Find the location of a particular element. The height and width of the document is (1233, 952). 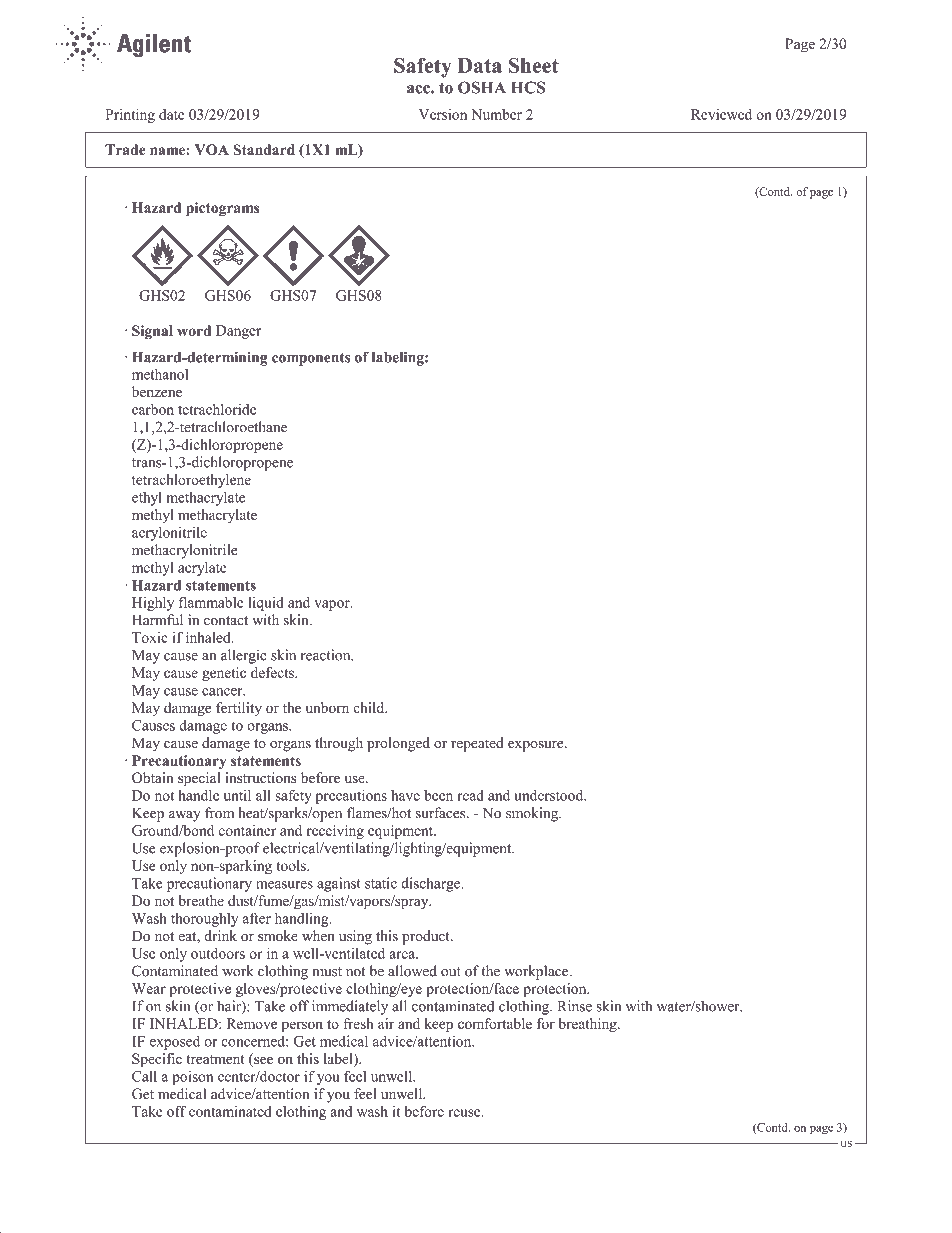

fertility is located at coordinates (239, 709).
